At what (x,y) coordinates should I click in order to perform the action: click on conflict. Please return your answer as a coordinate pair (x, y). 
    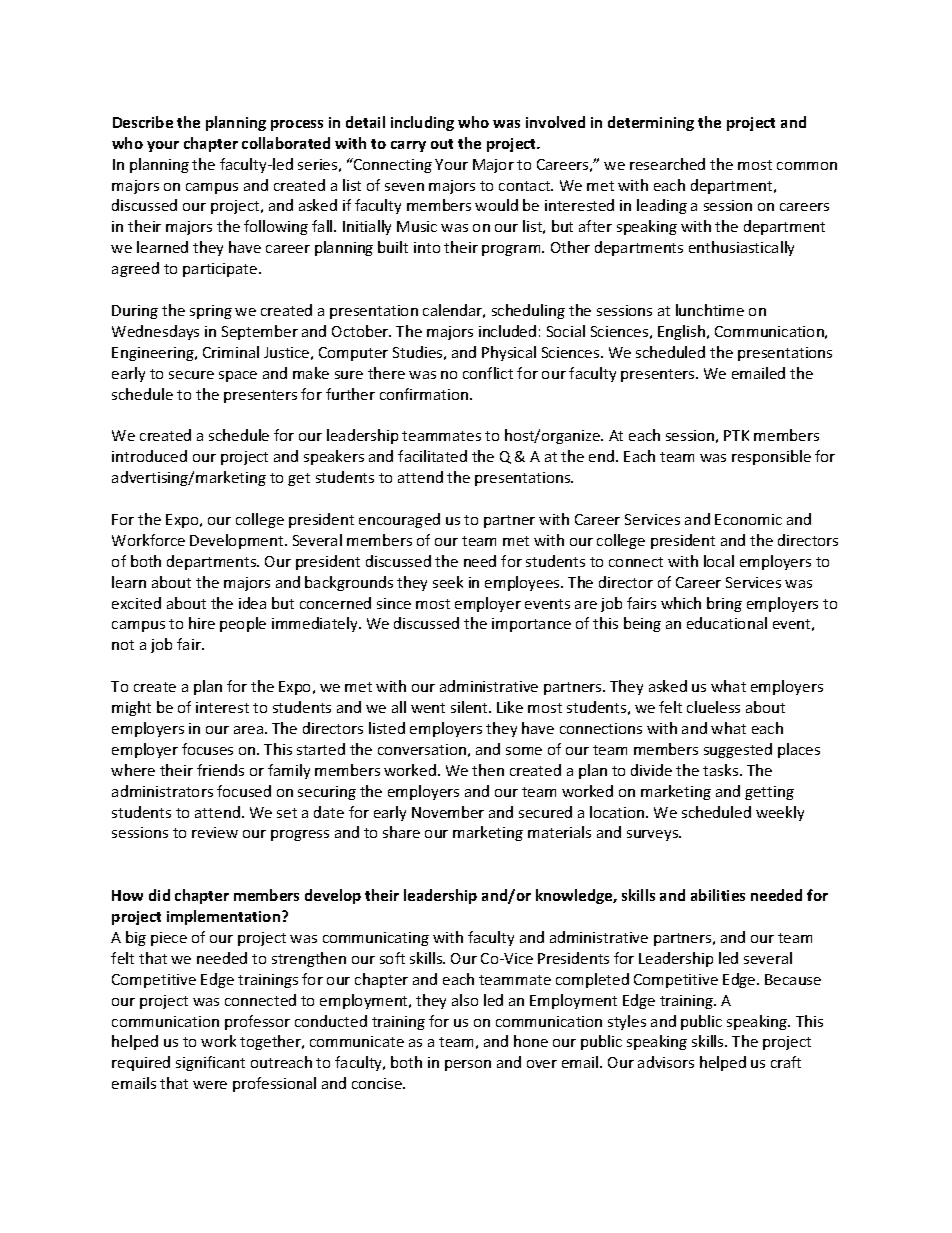
    Looking at the image, I should click on (488, 373).
